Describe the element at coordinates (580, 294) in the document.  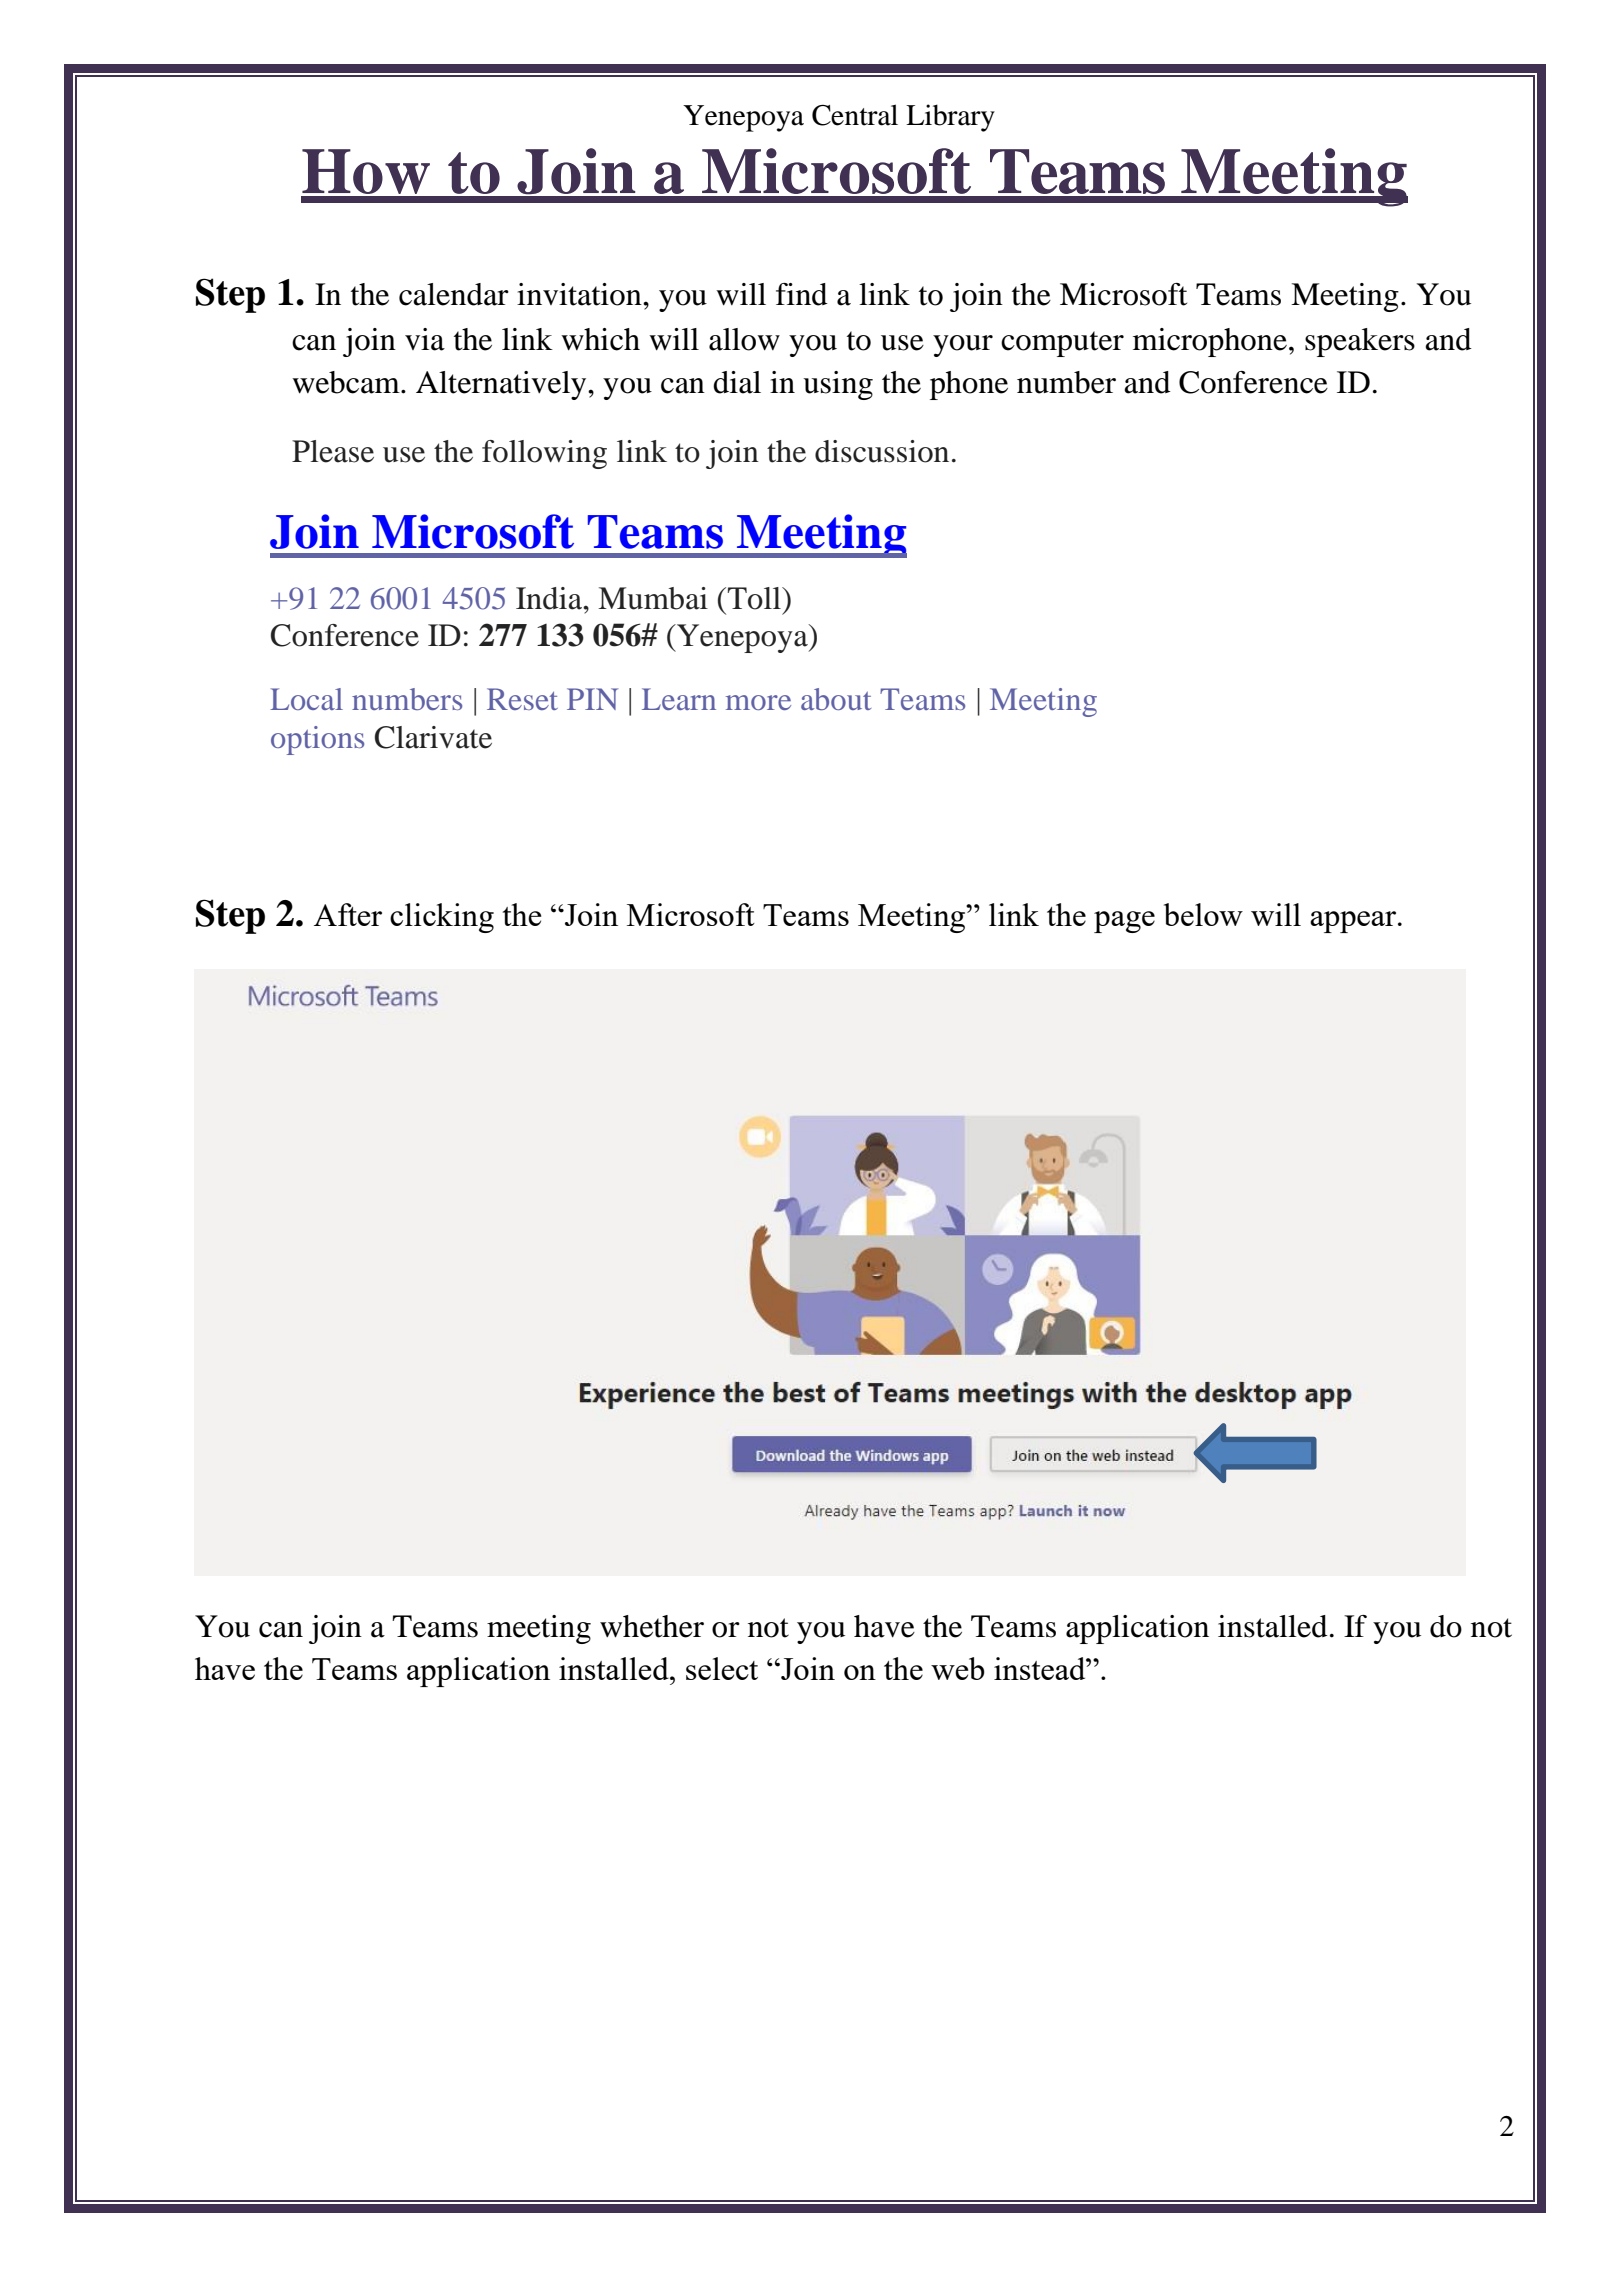
I see `invitation` at that location.
